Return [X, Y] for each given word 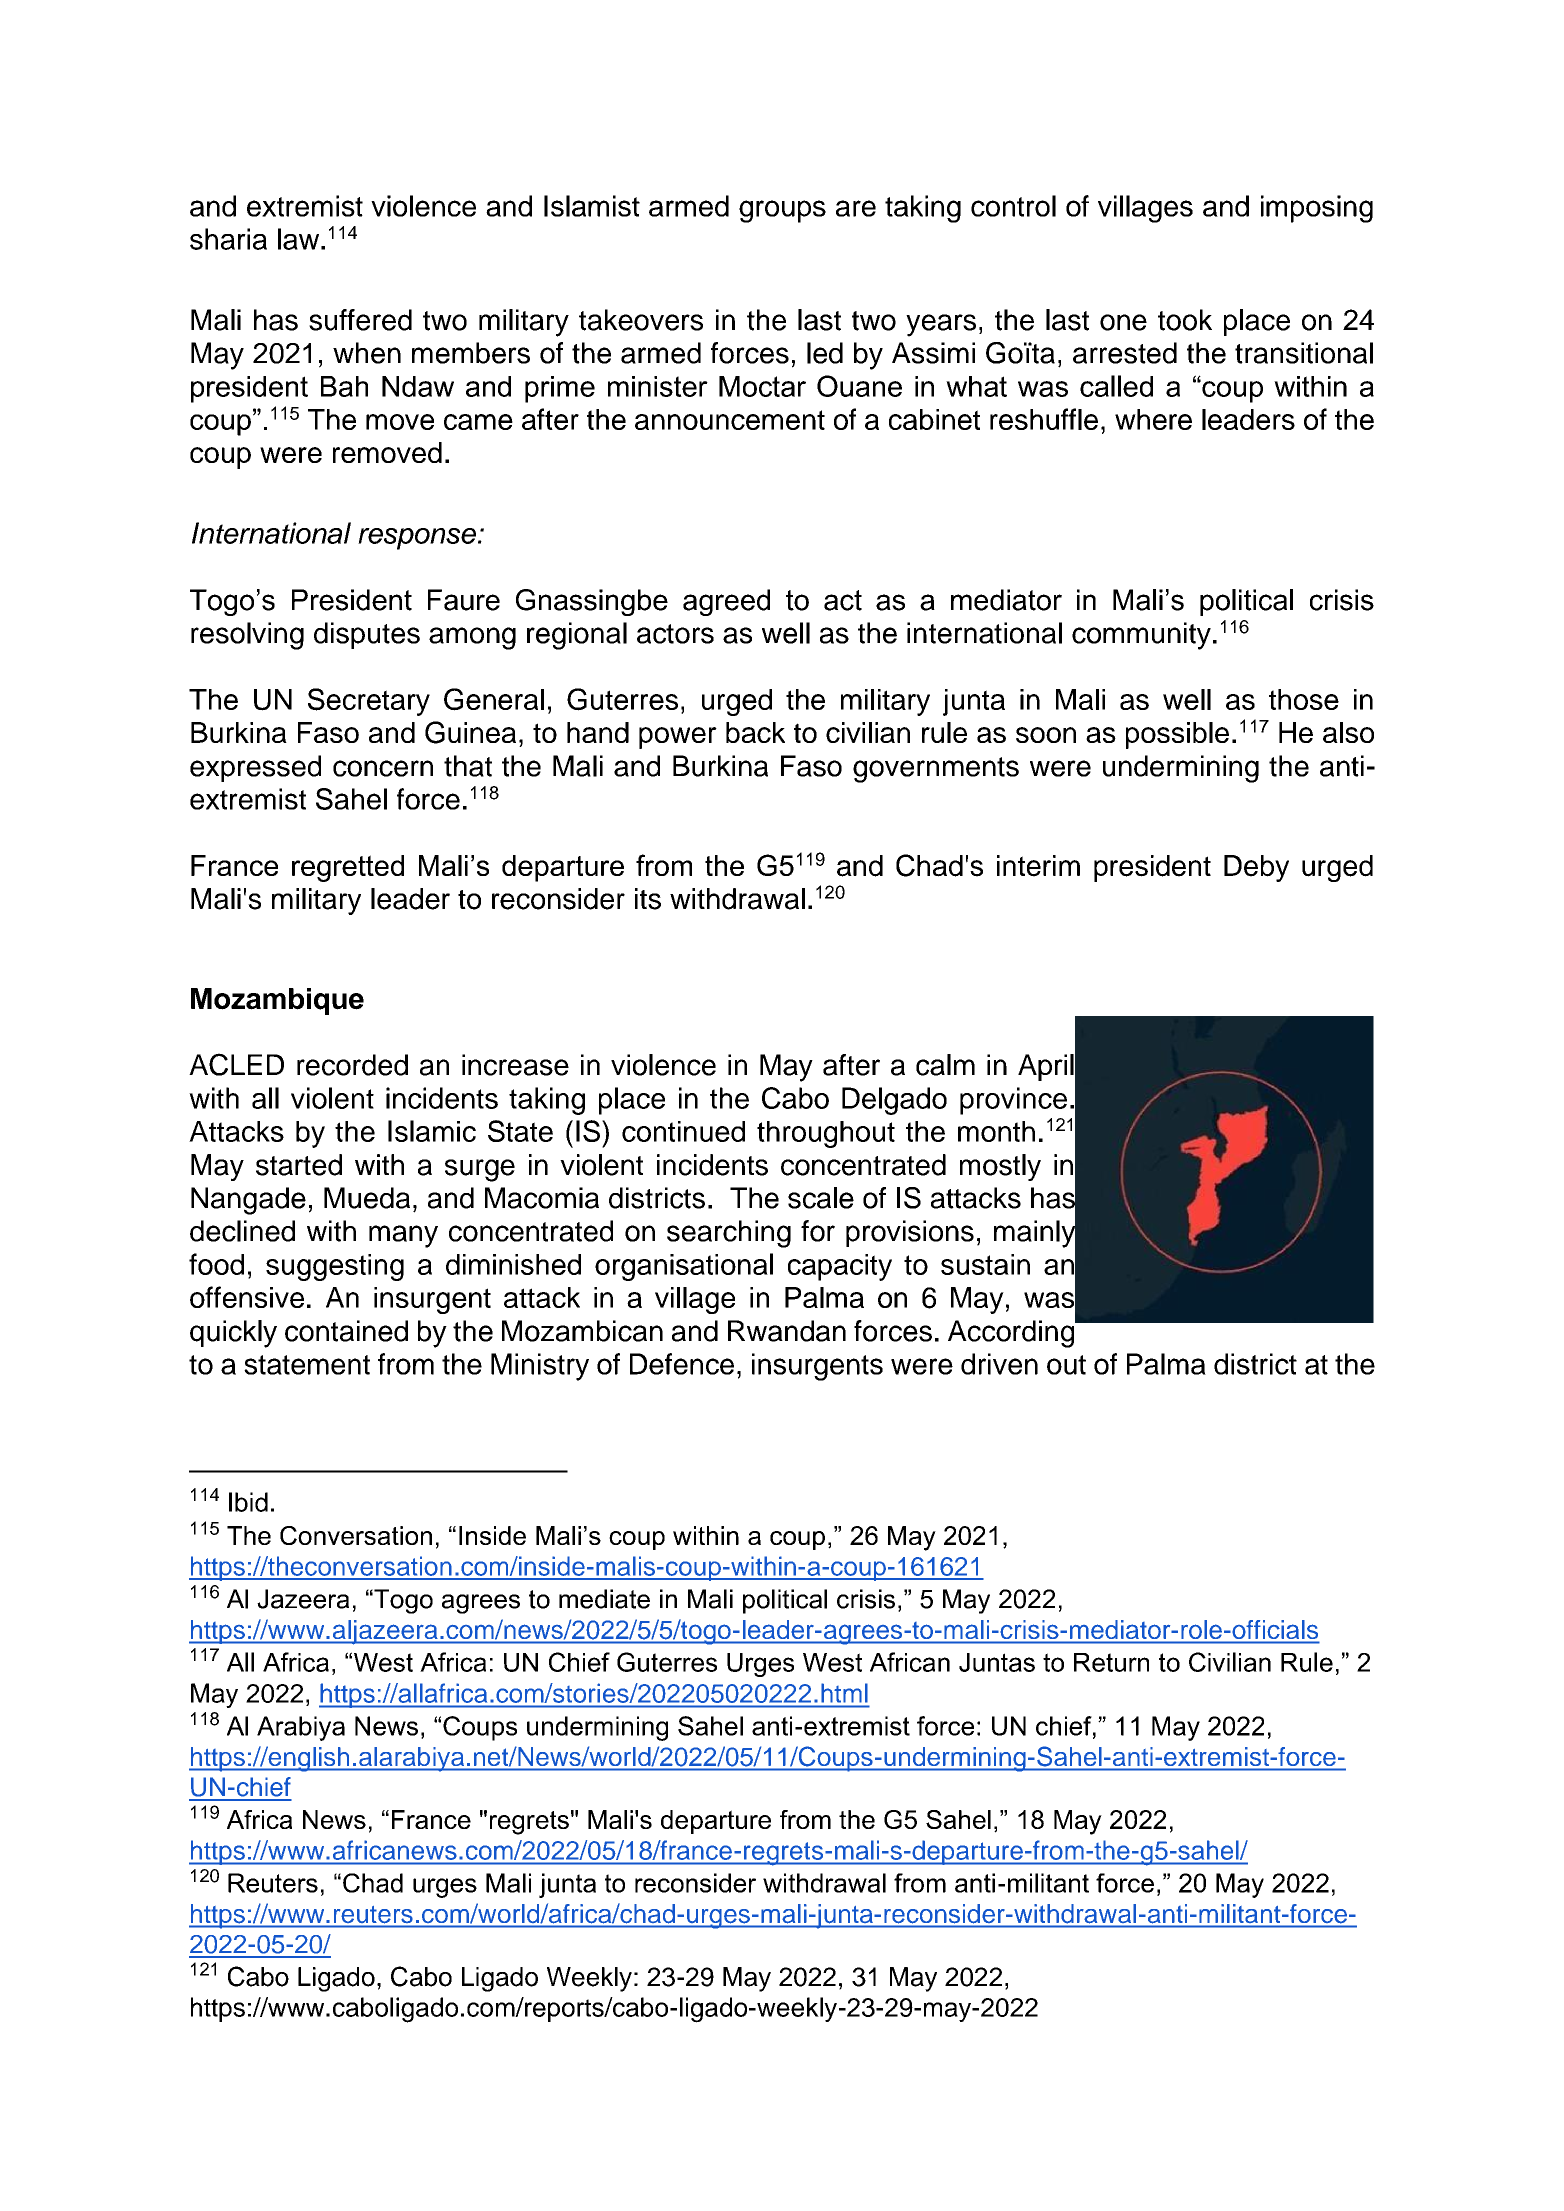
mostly [1000, 1167]
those [1304, 699]
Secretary [369, 702]
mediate [604, 1599]
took [1185, 320]
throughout [826, 1134]
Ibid [248, 1502]
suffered [360, 320]
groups [782, 211]
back [755, 732]
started [299, 1165]
